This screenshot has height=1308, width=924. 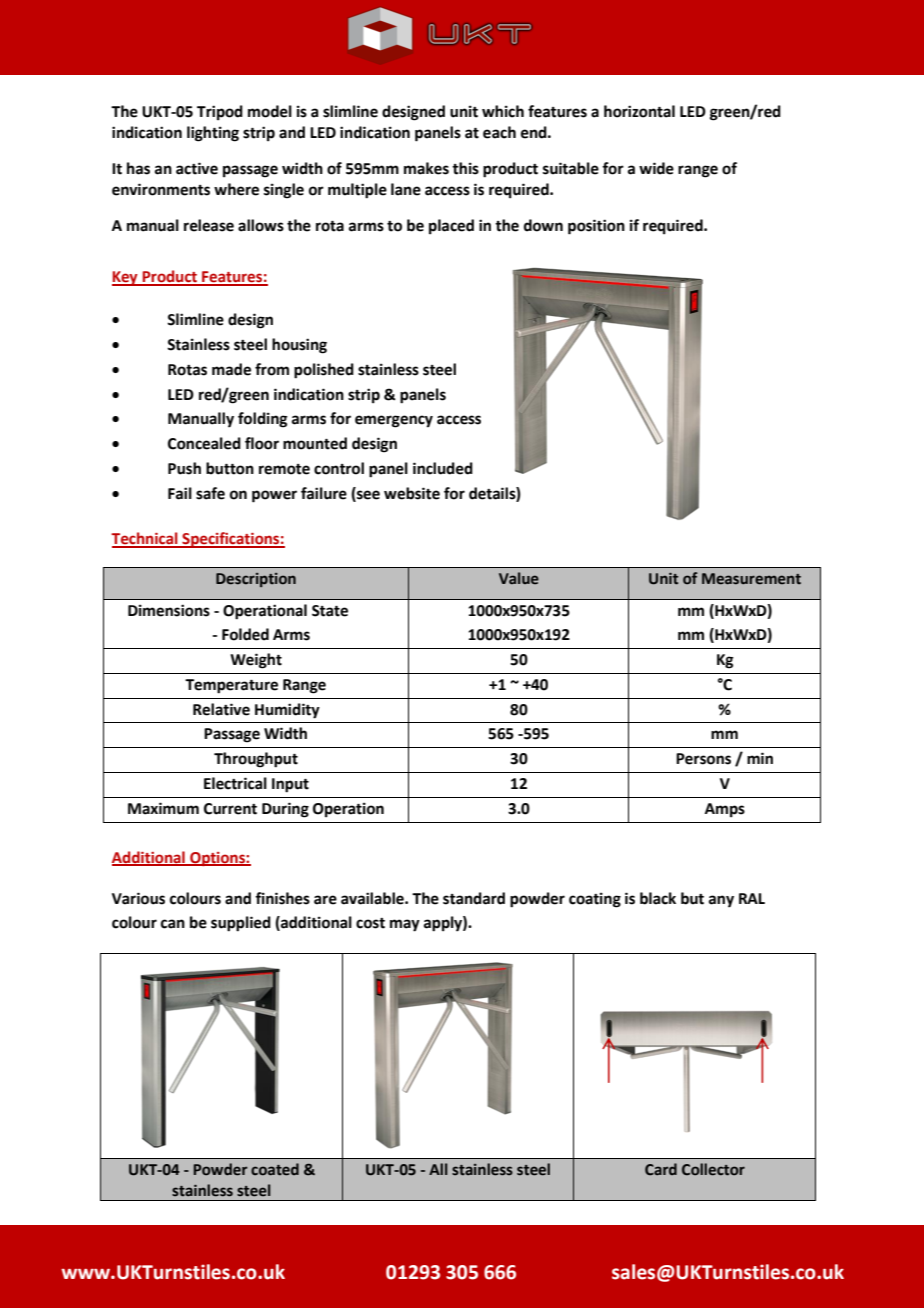 What do you see at coordinates (213, 134) in the screenshot?
I see `lighting` at bounding box center [213, 134].
